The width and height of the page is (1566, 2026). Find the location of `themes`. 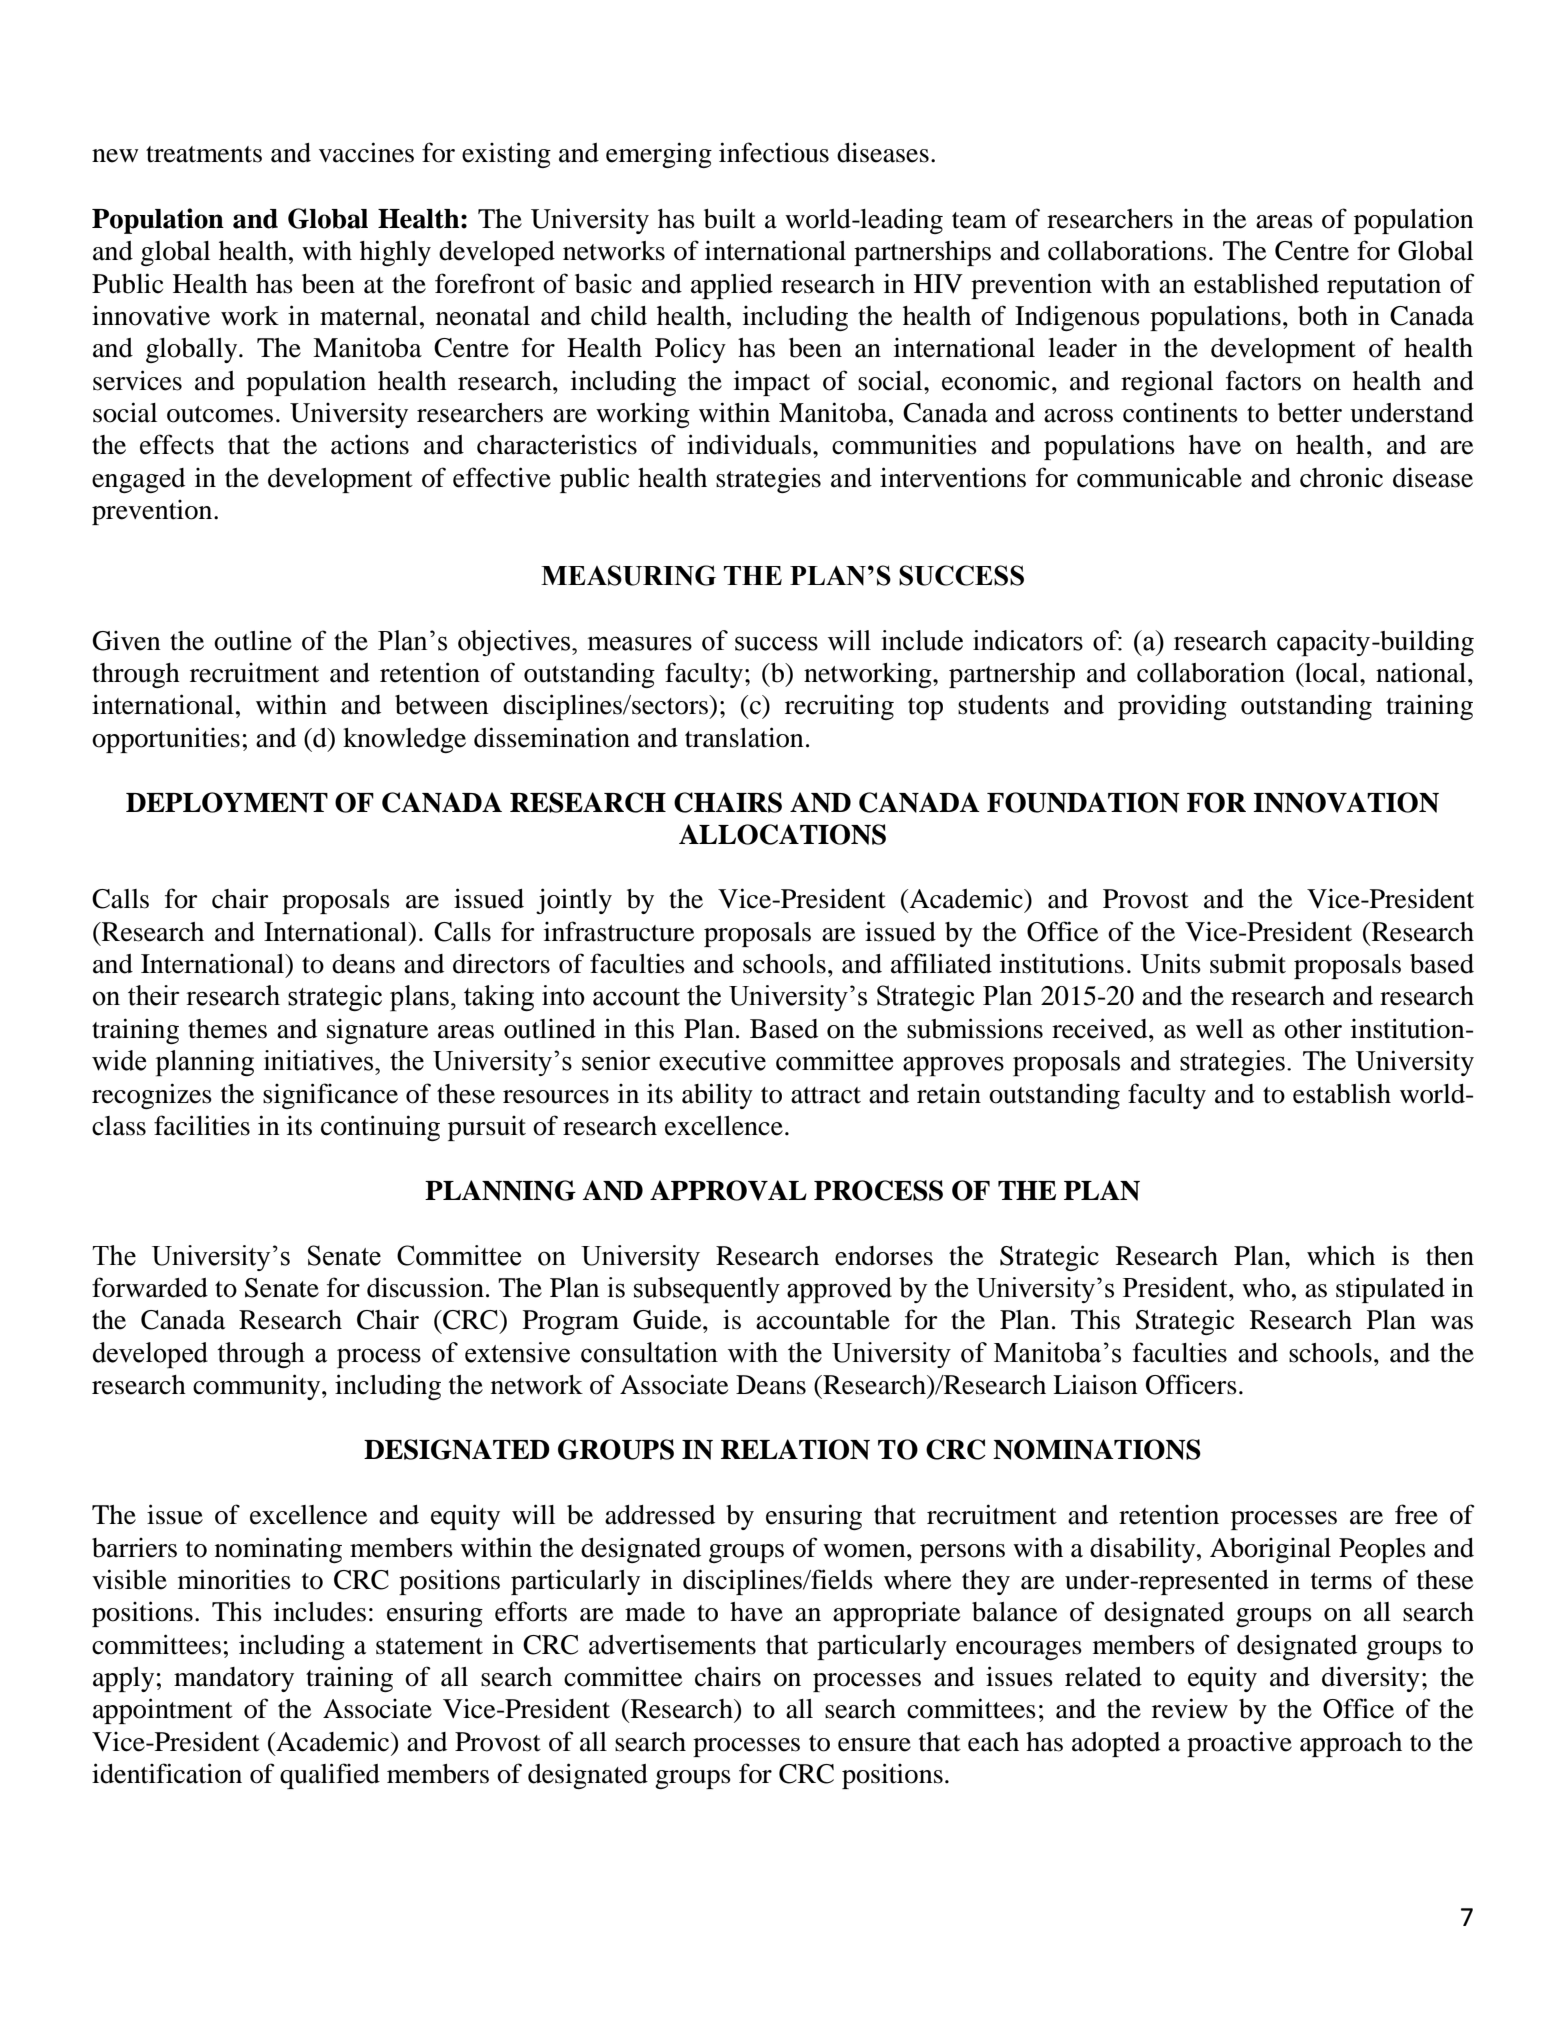

themes is located at coordinates (227, 1029).
